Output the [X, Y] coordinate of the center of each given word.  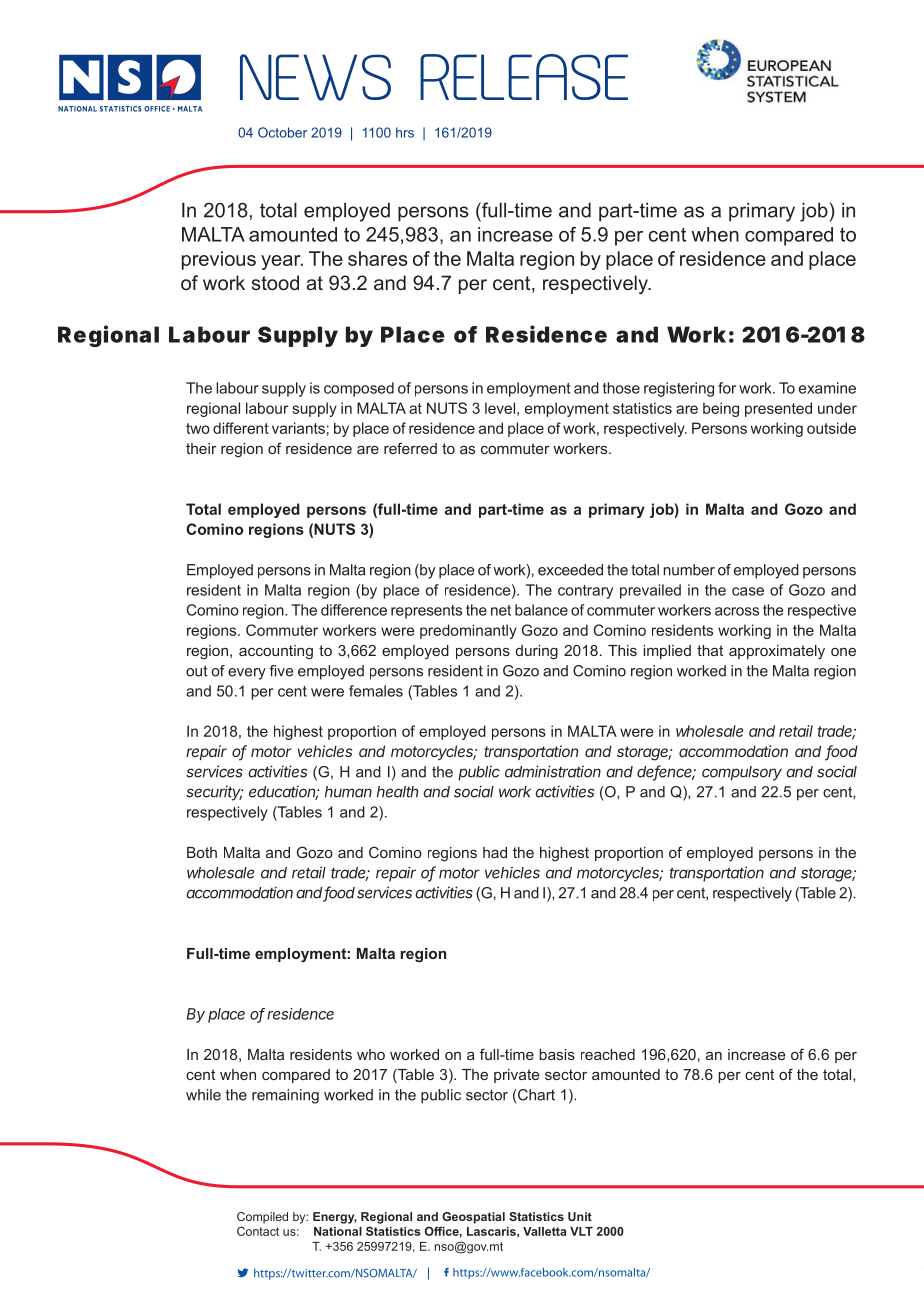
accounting [276, 652]
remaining [285, 1096]
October [282, 132]
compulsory [742, 773]
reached [608, 1054]
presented [778, 409]
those [621, 388]
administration [553, 771]
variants [298, 428]
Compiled [262, 1218]
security [214, 793]
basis [557, 1054]
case [748, 591]
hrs [405, 132]
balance [541, 610]
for [727, 388]
